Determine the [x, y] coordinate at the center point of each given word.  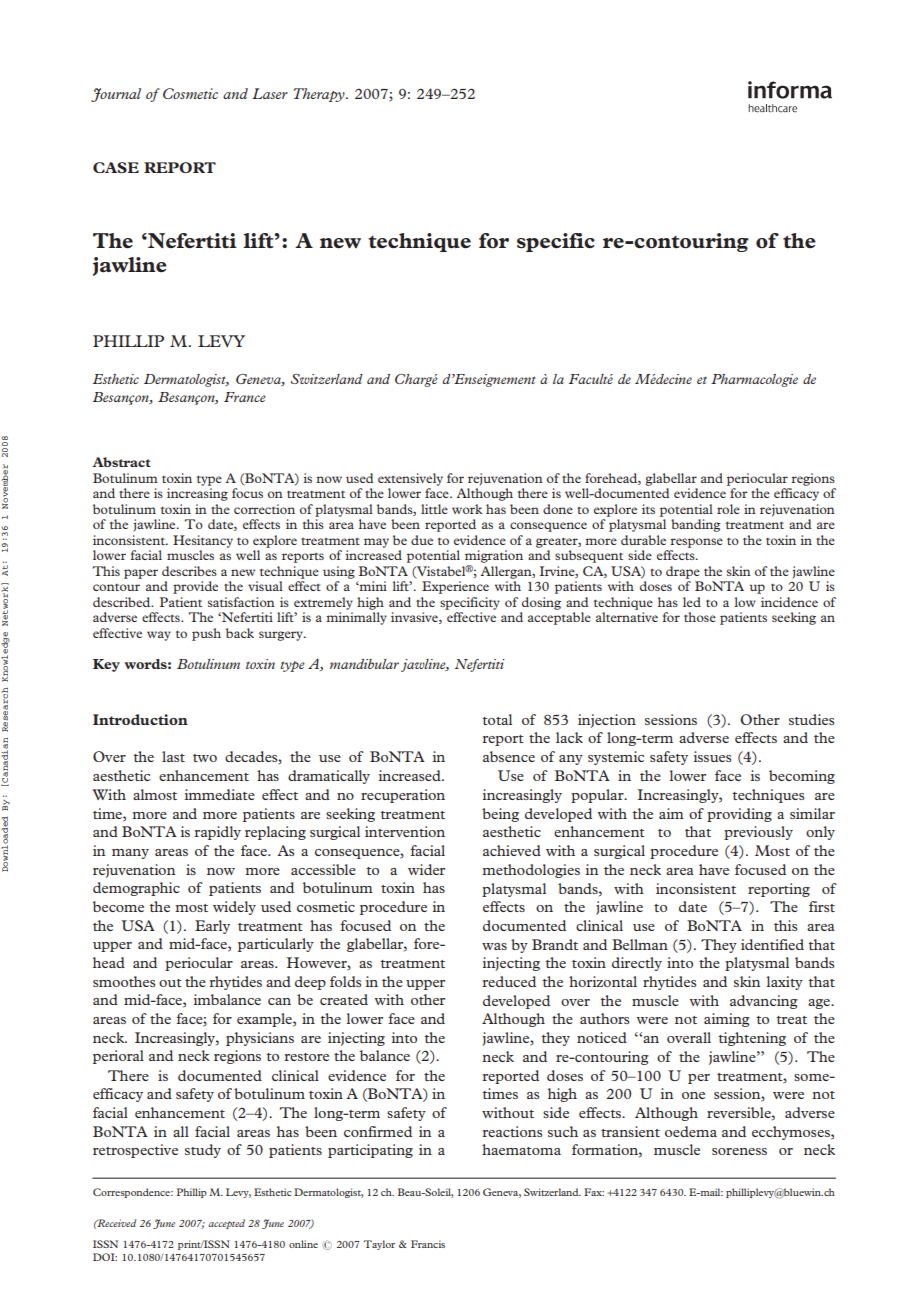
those [700, 617]
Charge [416, 380]
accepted [226, 1224]
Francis [428, 1244]
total [497, 719]
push [206, 634]
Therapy [320, 95]
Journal [116, 95]
